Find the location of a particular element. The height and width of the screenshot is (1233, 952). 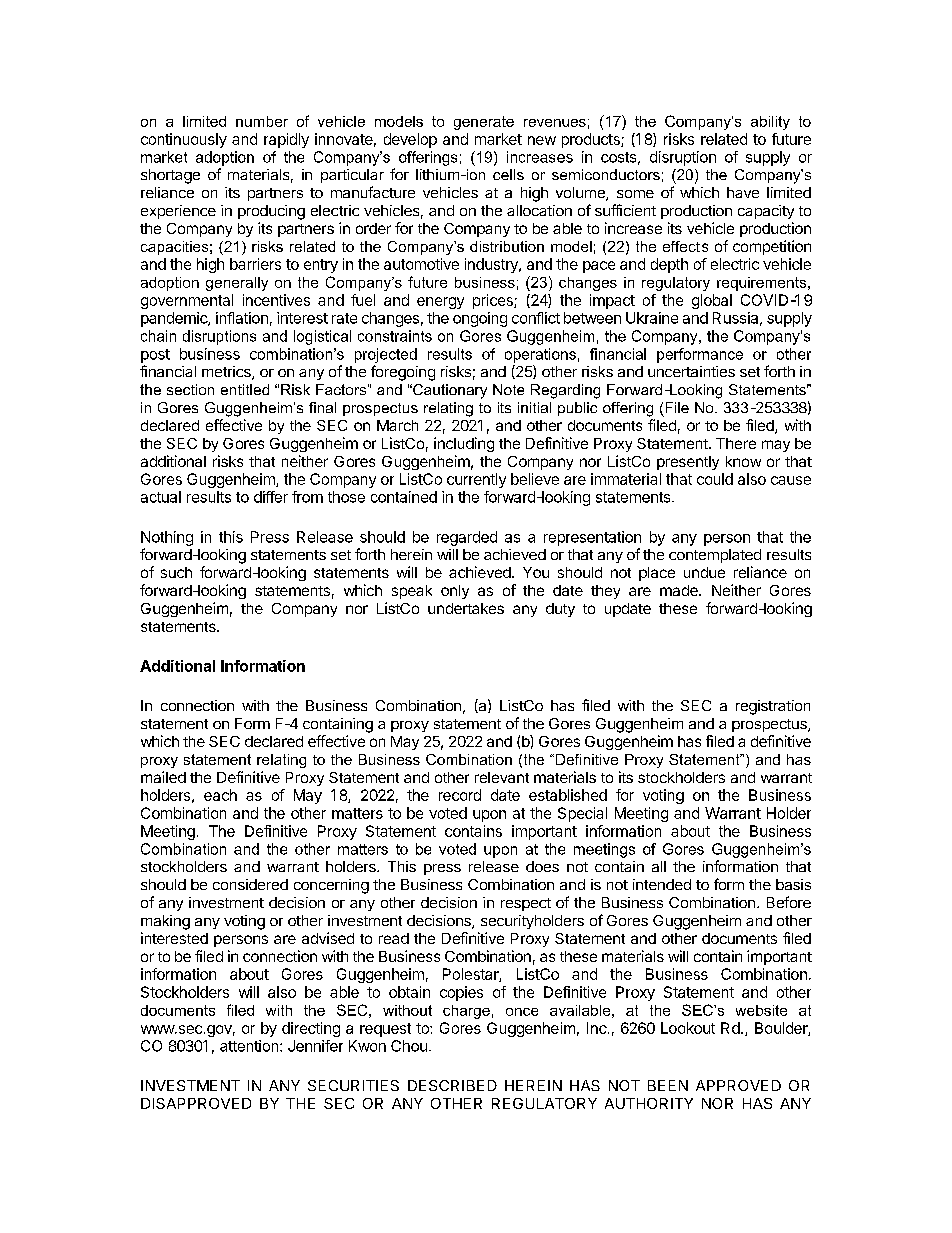

number is located at coordinates (262, 121).
